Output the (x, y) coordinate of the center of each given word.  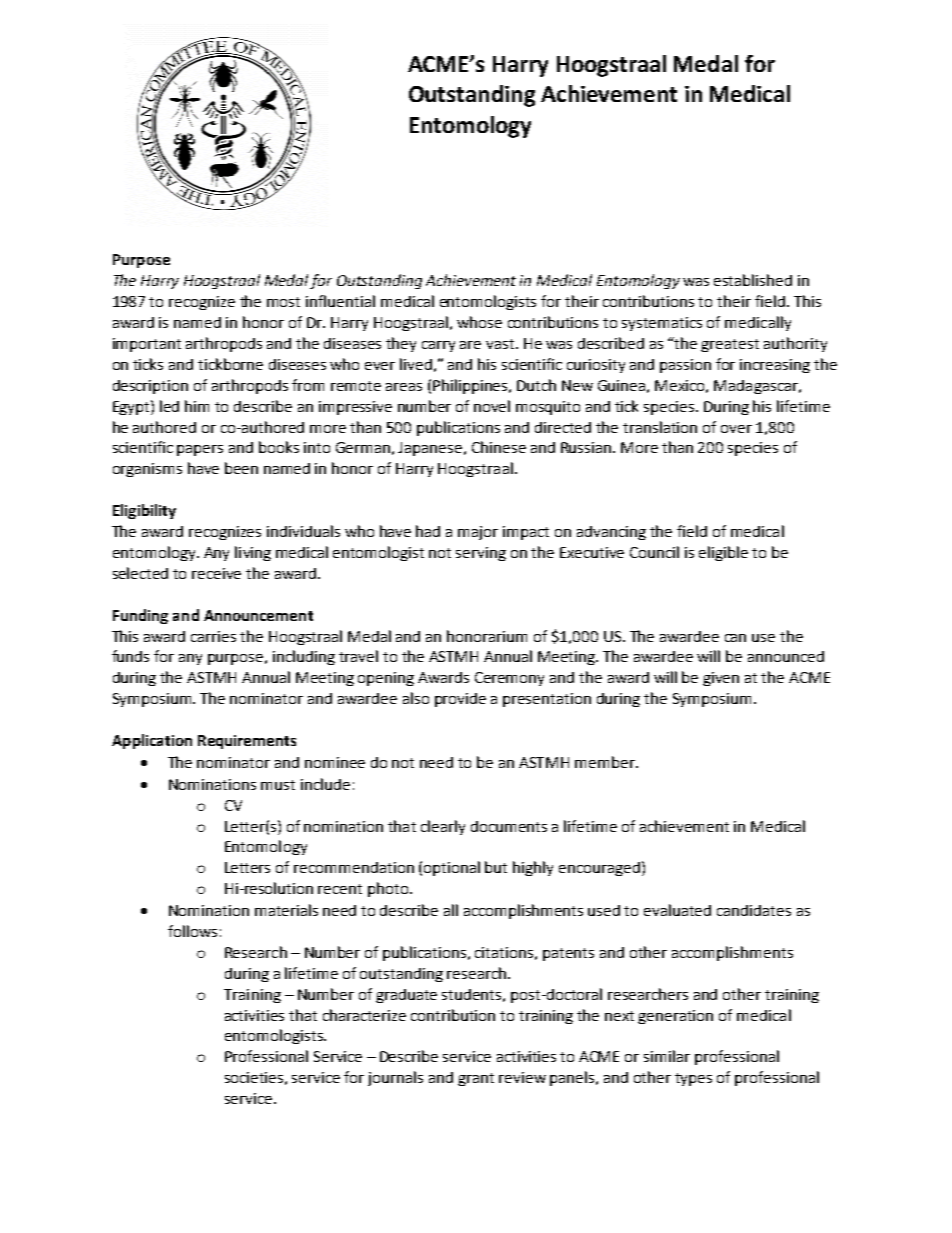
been (241, 468)
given (721, 679)
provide (460, 700)
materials (286, 910)
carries (213, 636)
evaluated (677, 910)
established (753, 280)
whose (479, 322)
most (283, 302)
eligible (723, 553)
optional (452, 868)
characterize (364, 1015)
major (478, 533)
